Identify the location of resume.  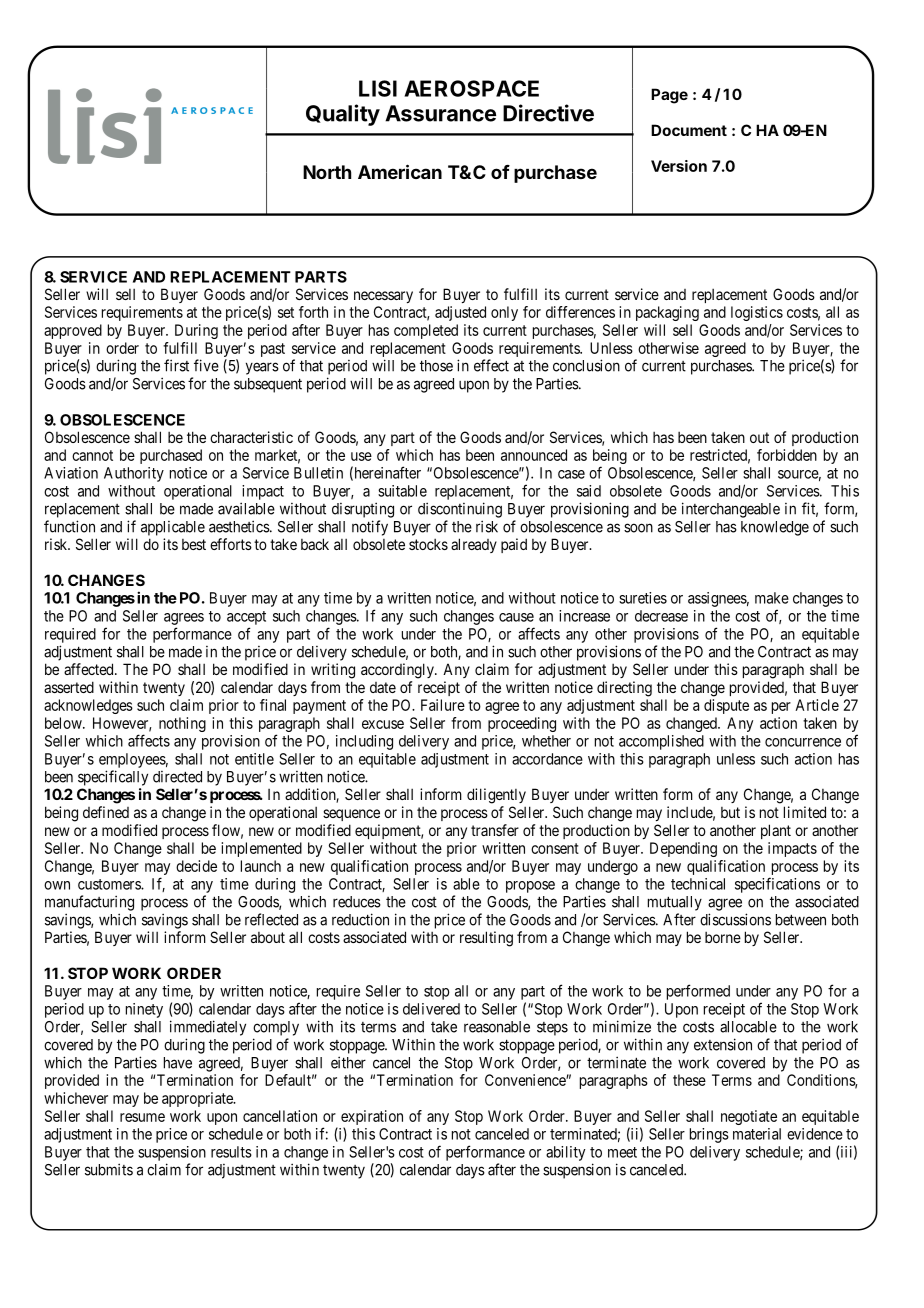
(142, 1117).
